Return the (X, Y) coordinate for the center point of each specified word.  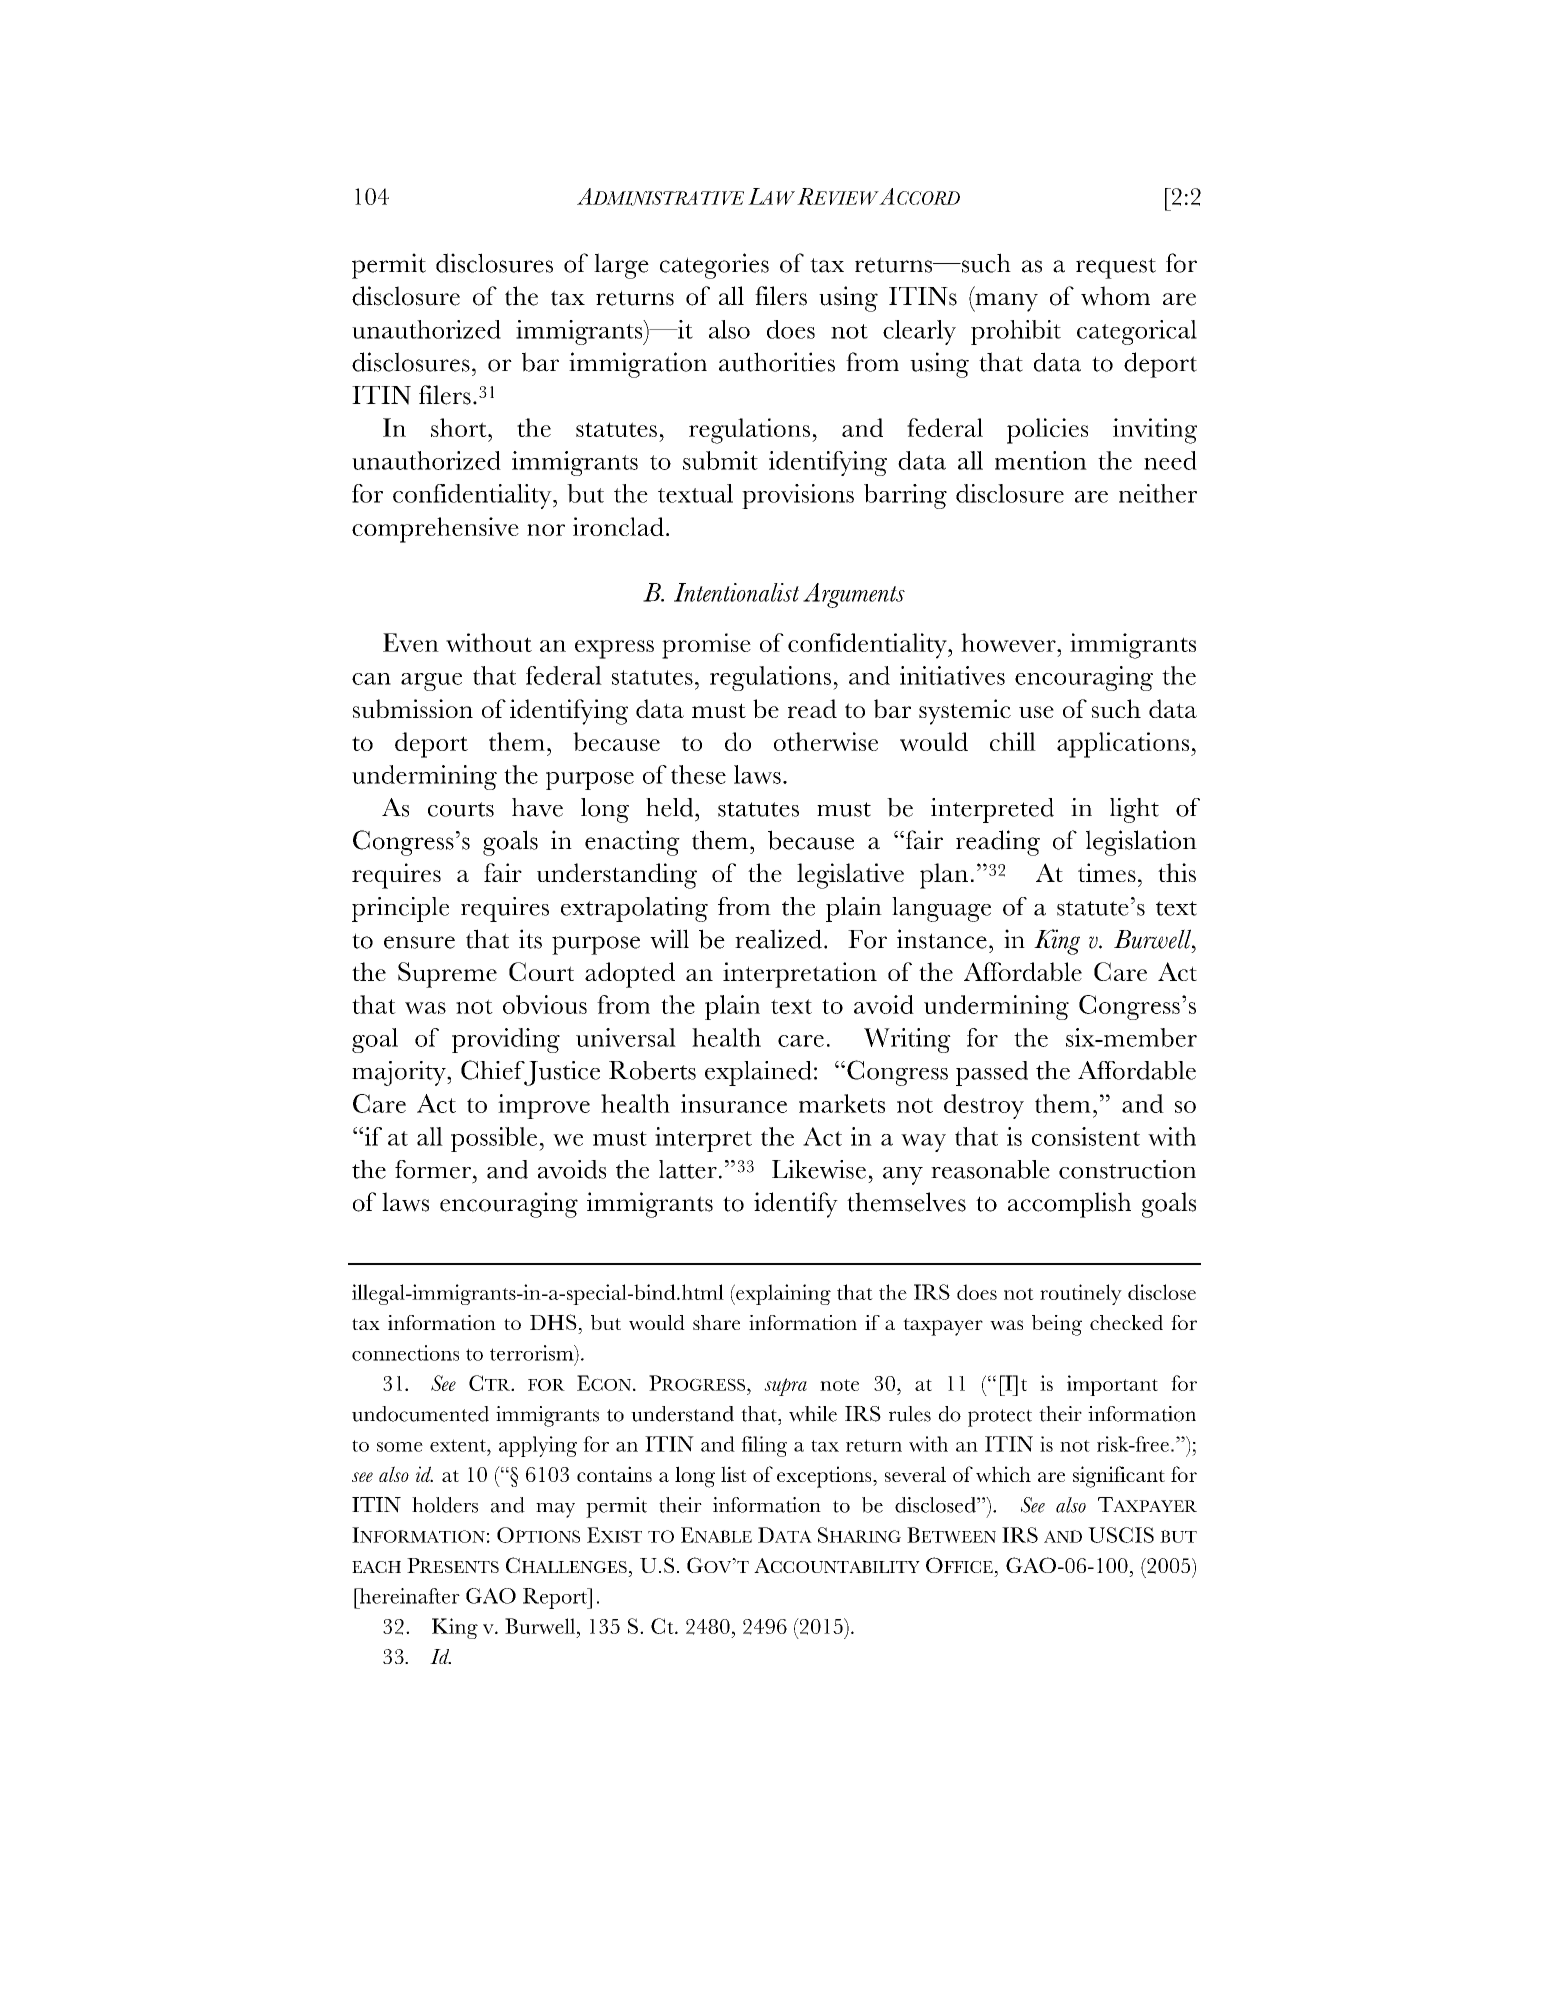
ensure (419, 942)
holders (445, 1505)
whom (1115, 296)
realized (778, 939)
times (1107, 872)
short (460, 427)
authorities (777, 362)
